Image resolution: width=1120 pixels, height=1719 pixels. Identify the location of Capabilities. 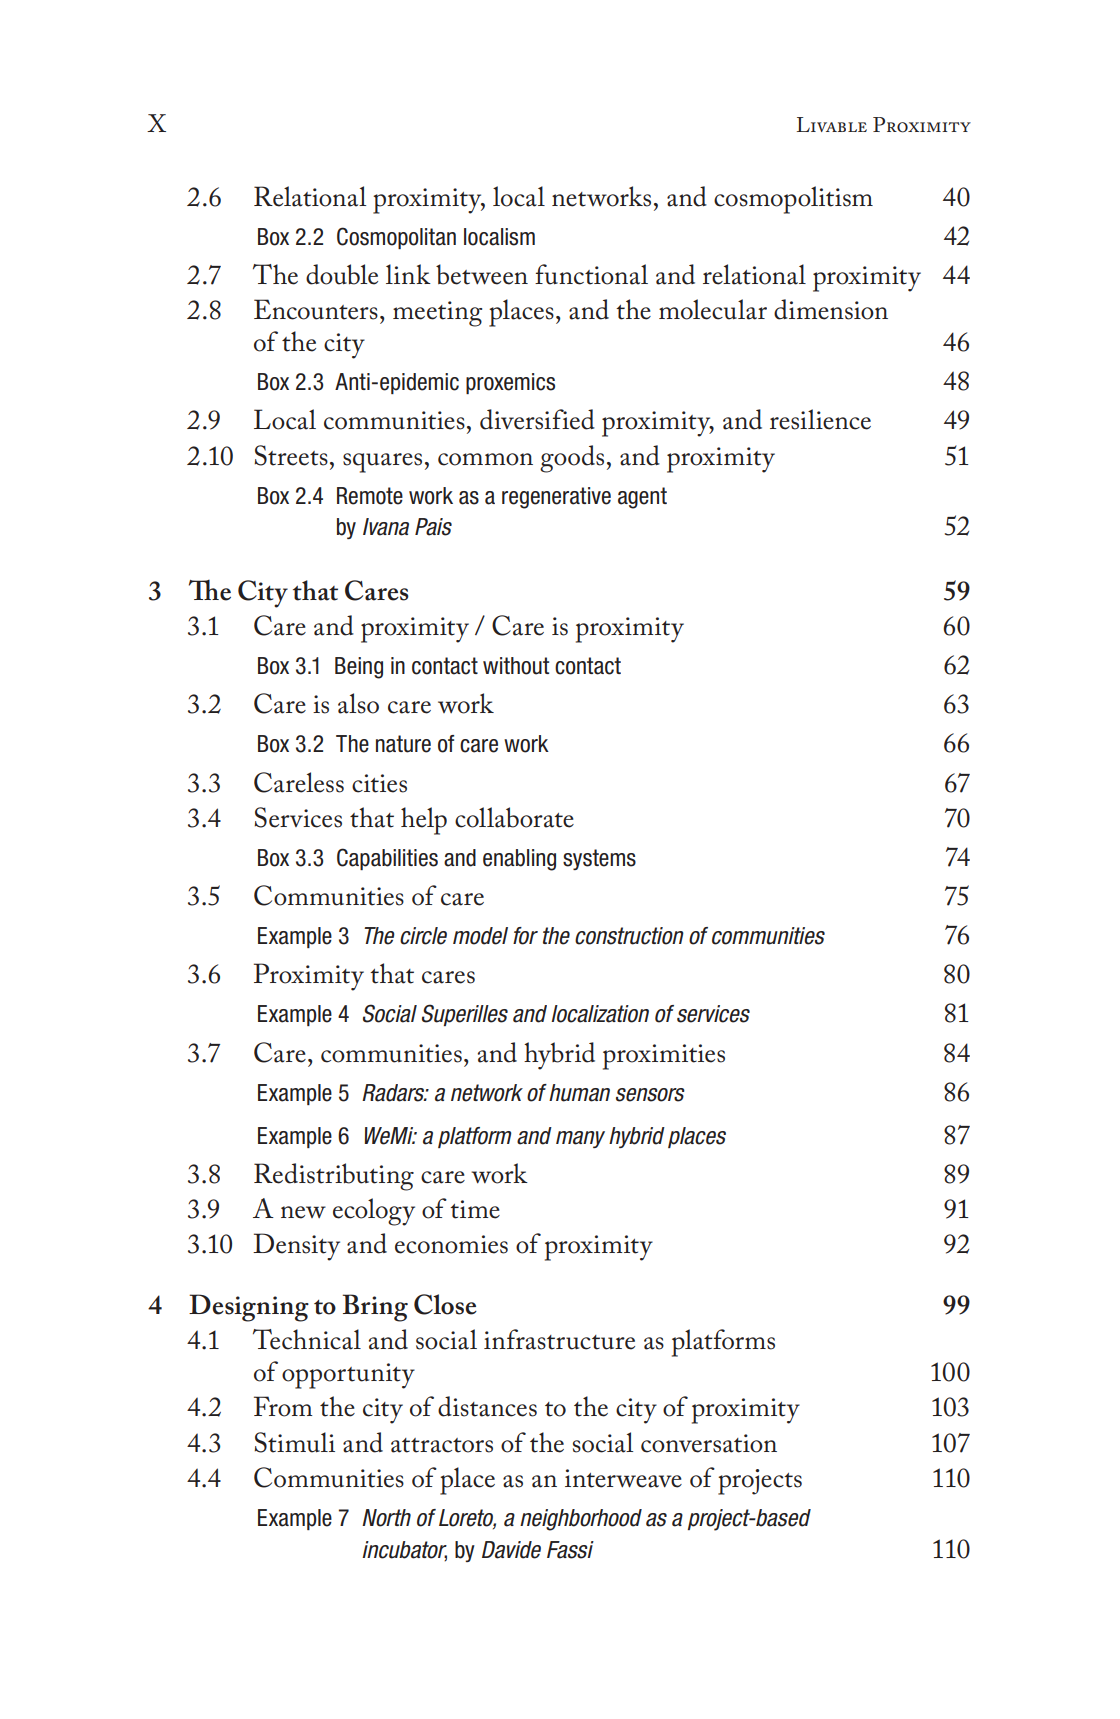
(387, 859).
